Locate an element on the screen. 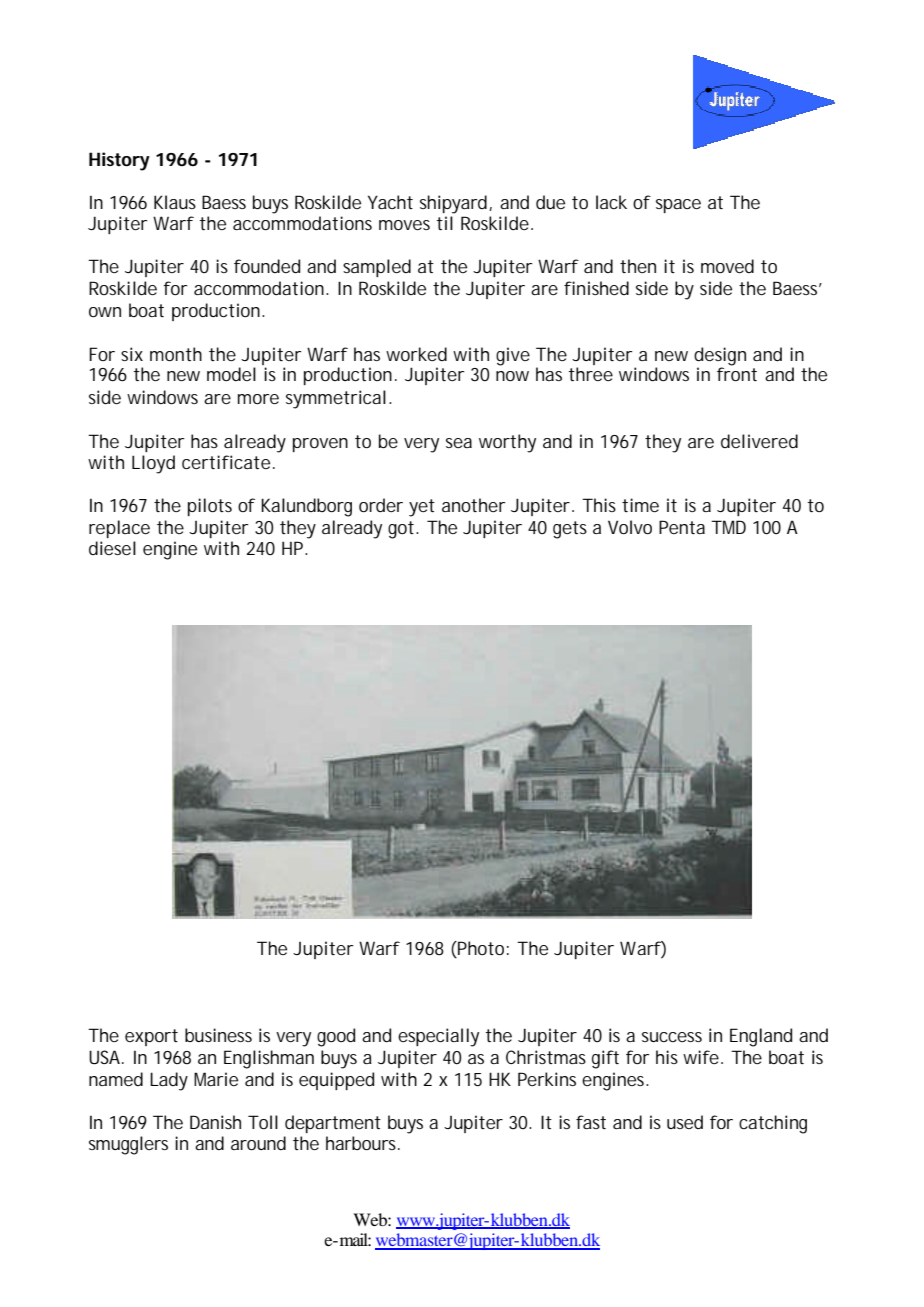 Image resolution: width=924 pixels, height=1307 pixels. got is located at coordinates (401, 530).
